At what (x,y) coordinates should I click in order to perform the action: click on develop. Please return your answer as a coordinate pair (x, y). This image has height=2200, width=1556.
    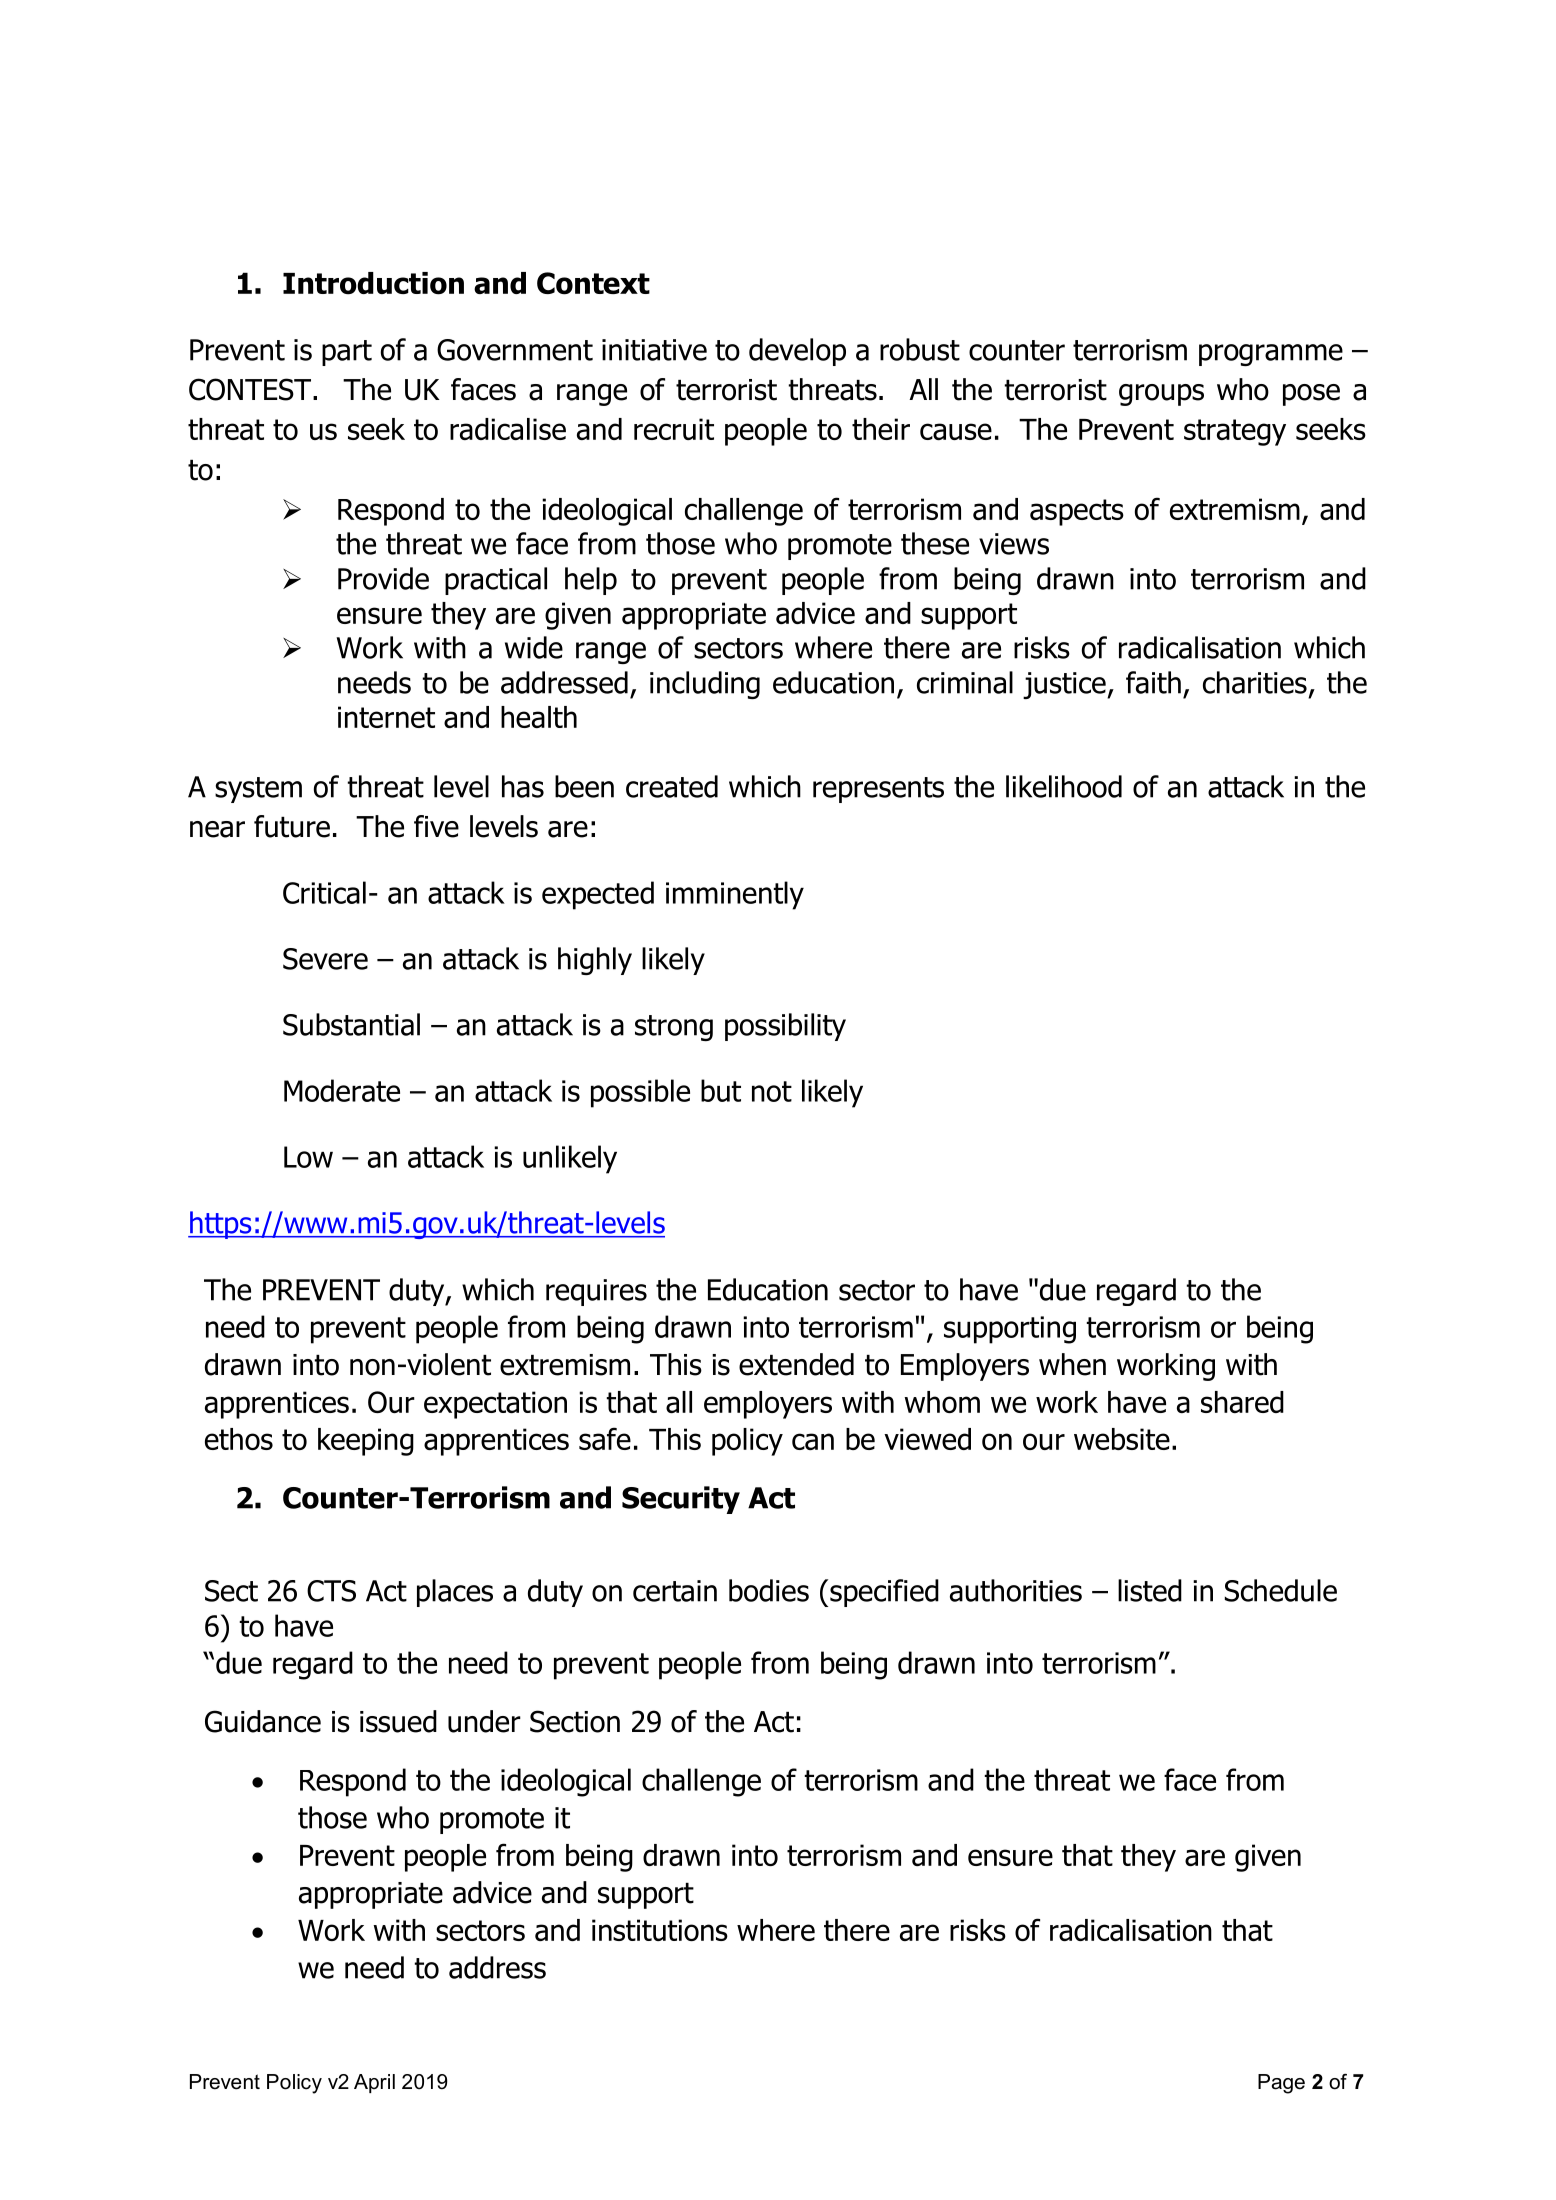
    Looking at the image, I should click on (797, 352).
